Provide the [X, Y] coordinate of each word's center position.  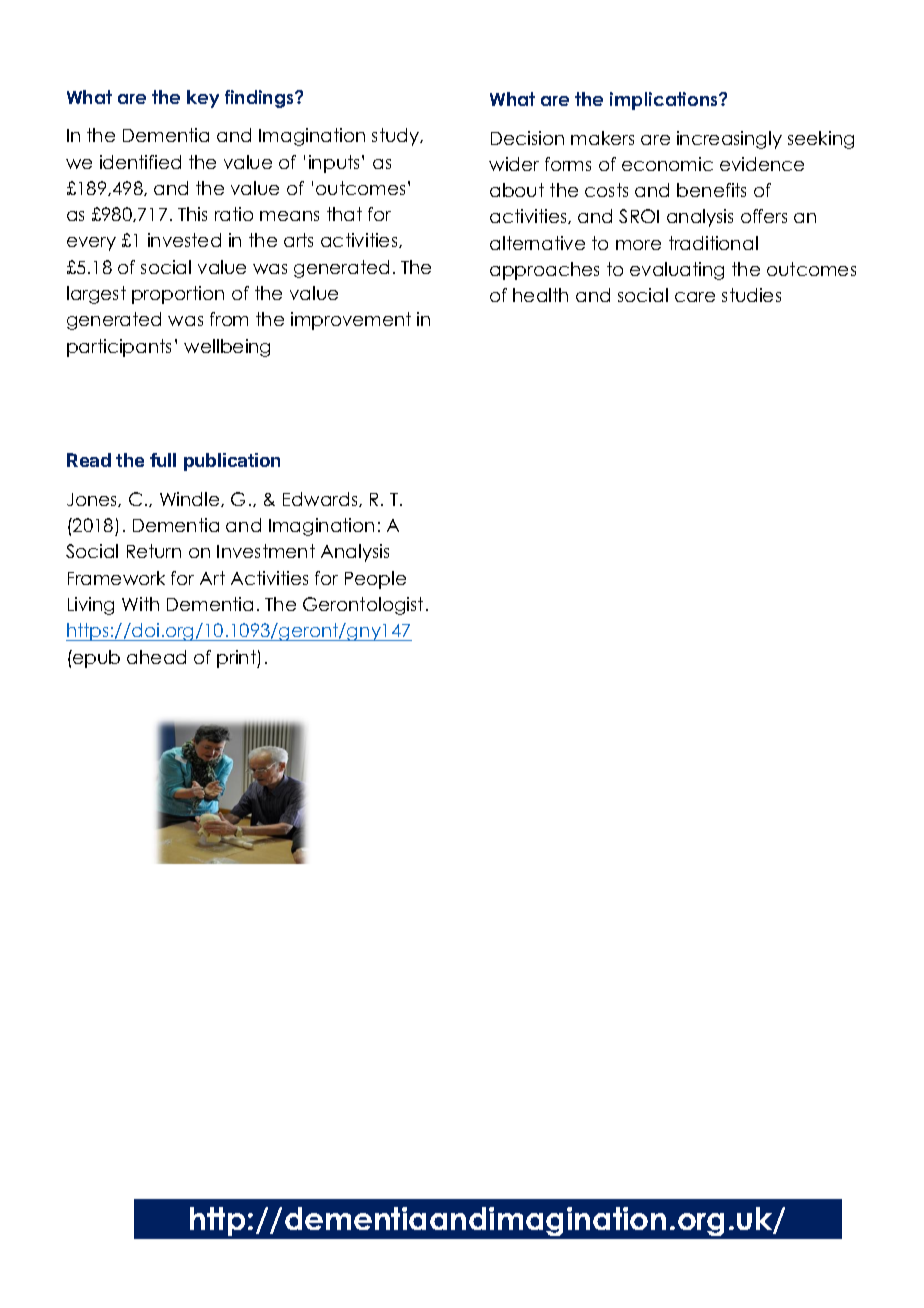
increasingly [729, 140]
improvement [351, 321]
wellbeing [227, 348]
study [397, 137]
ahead [156, 657]
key [203, 99]
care [695, 297]
